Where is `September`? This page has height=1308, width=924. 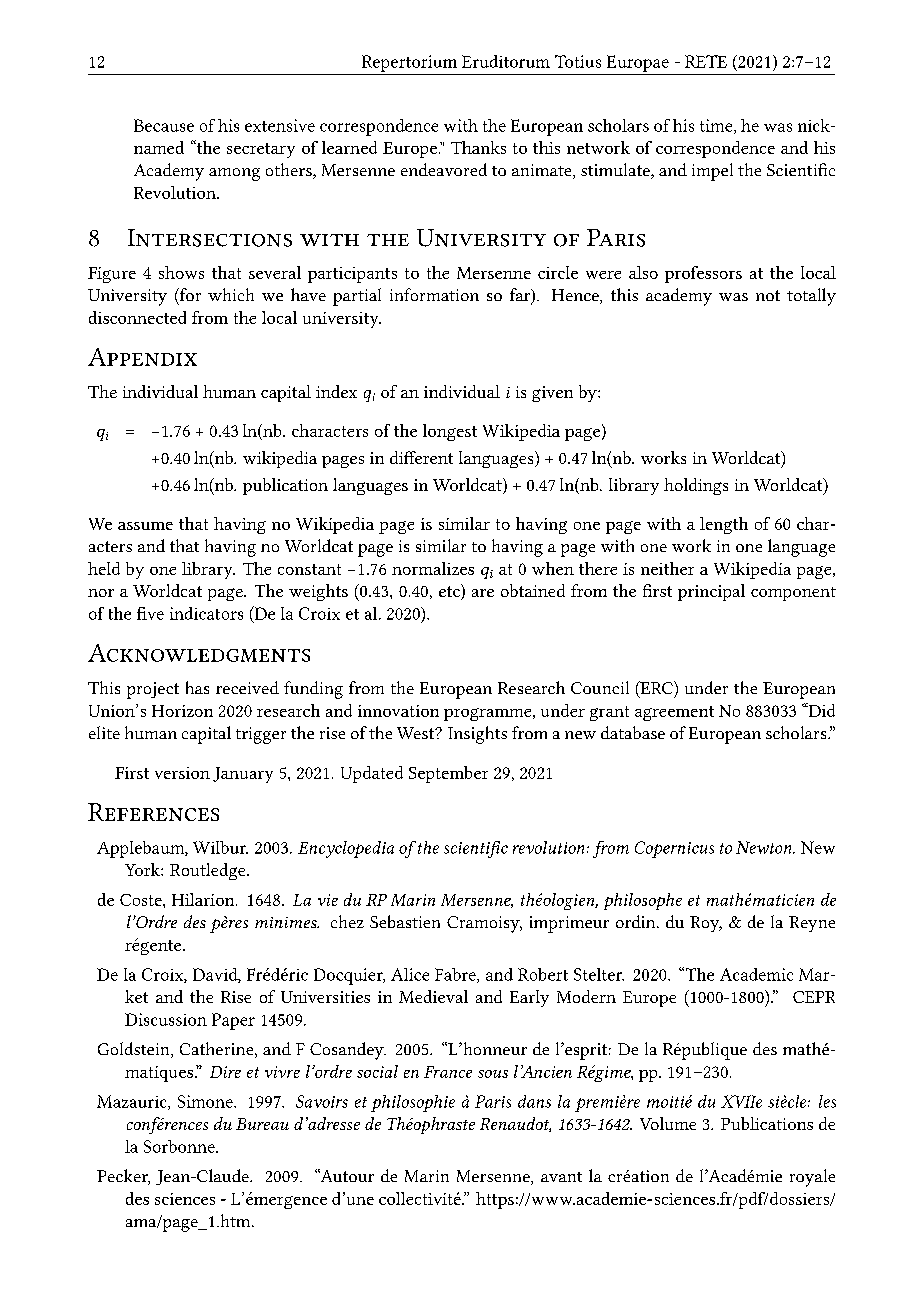
September is located at coordinates (448, 774).
